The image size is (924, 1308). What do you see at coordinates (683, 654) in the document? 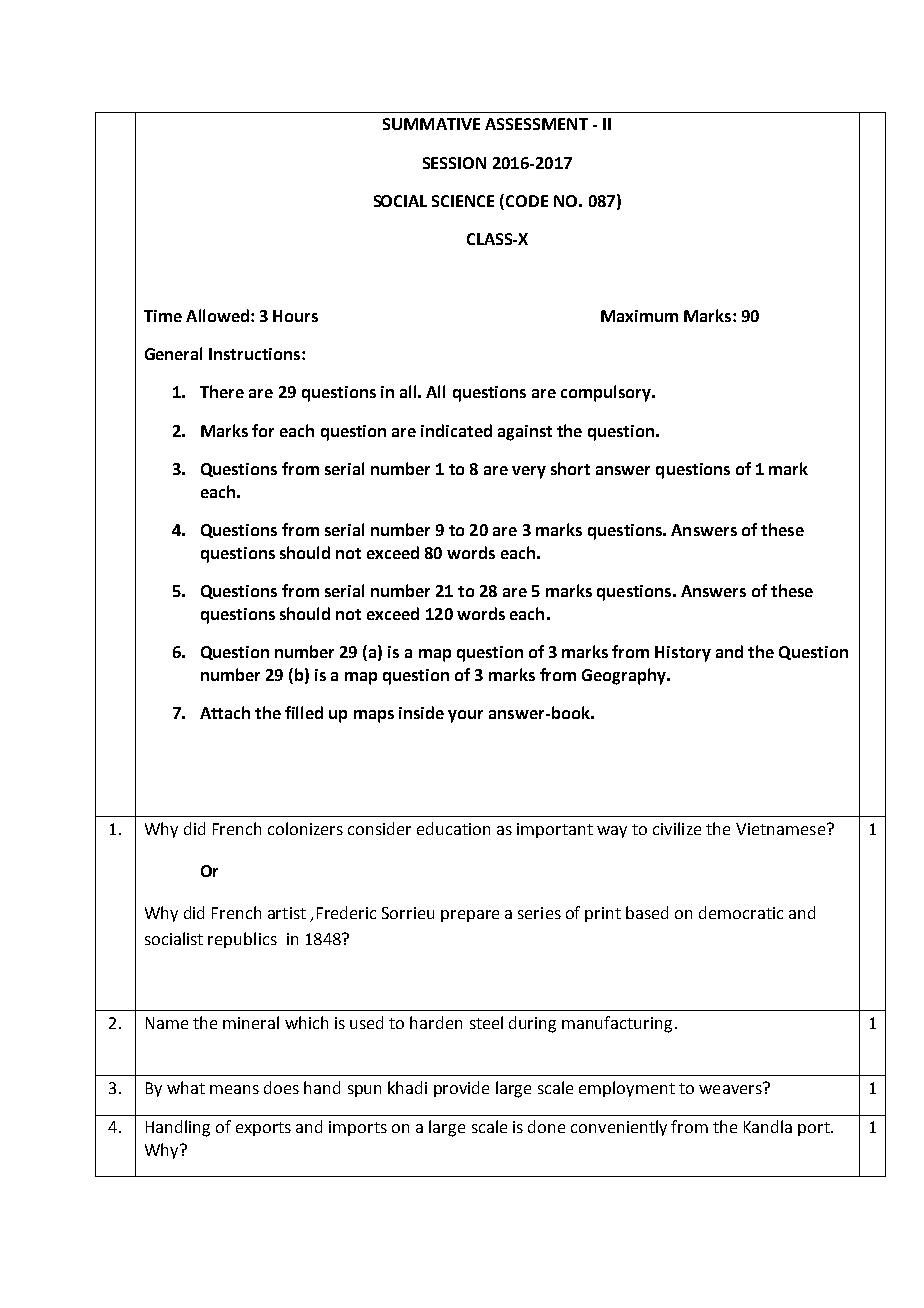
I see `History` at bounding box center [683, 654].
